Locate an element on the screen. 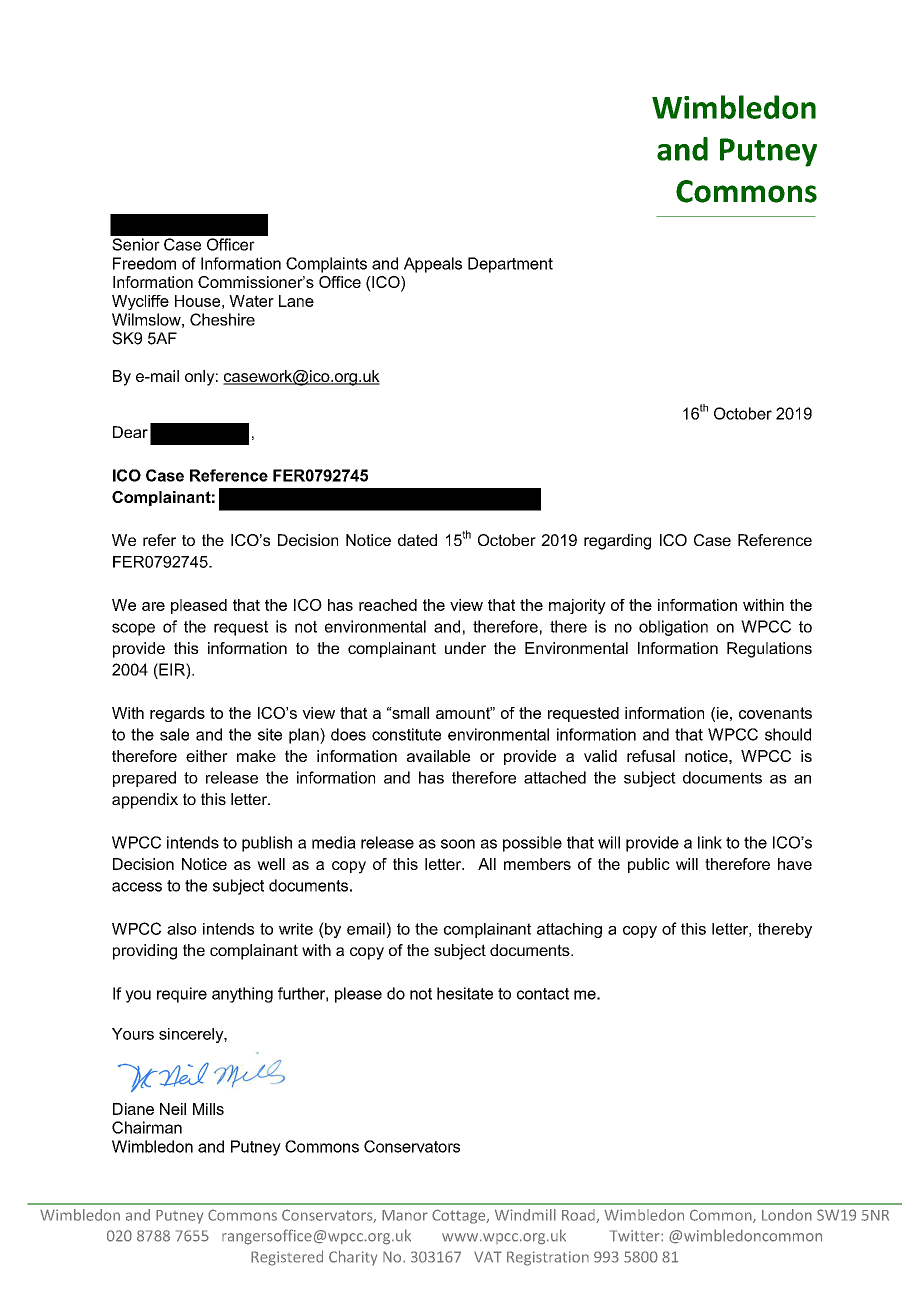 The width and height of the screenshot is (924, 1309). Appeals is located at coordinates (433, 265).
